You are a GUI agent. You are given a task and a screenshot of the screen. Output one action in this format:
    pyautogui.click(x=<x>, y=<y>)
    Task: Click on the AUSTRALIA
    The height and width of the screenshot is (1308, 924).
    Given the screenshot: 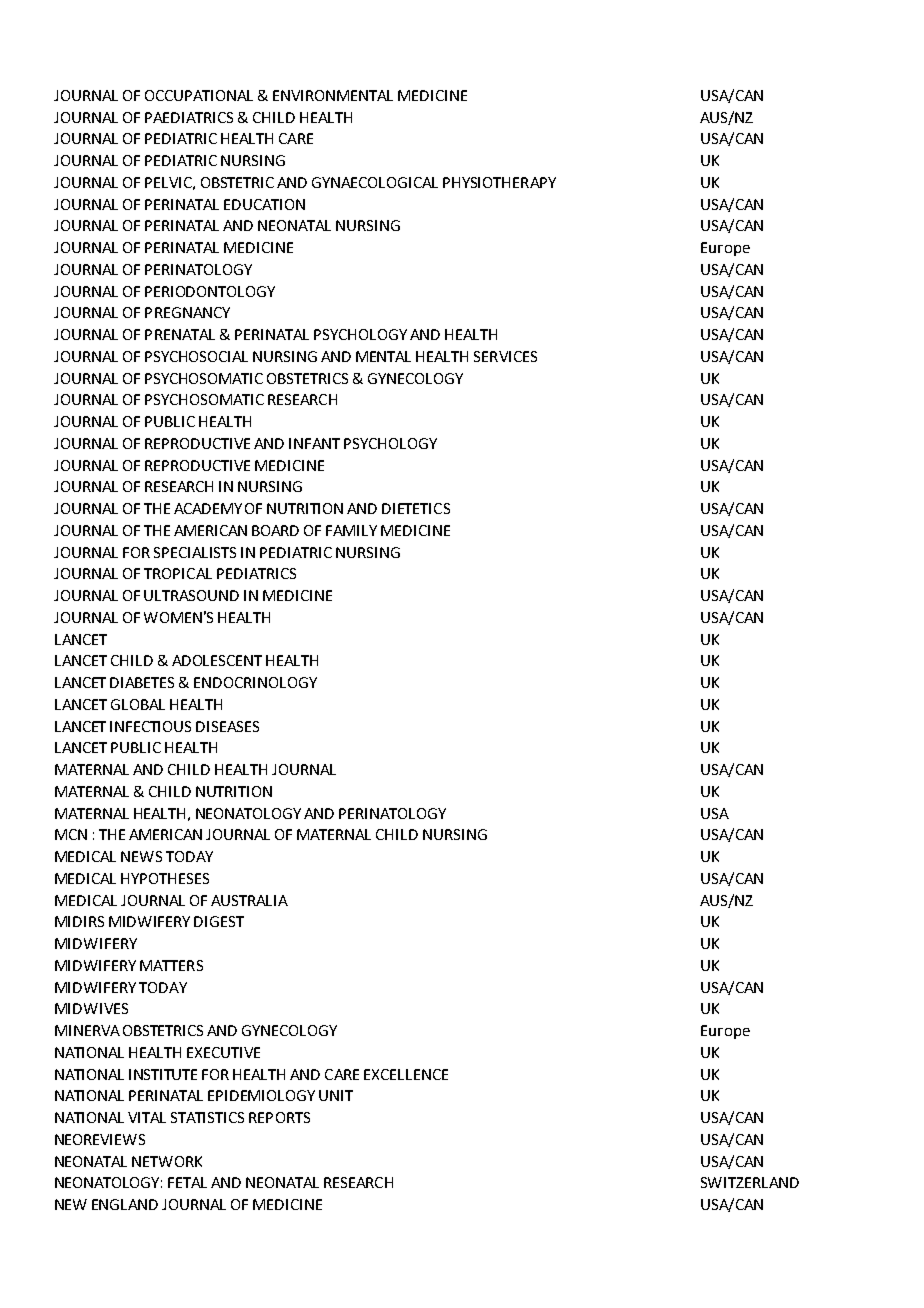 What is the action you would take?
    pyautogui.click(x=249, y=900)
